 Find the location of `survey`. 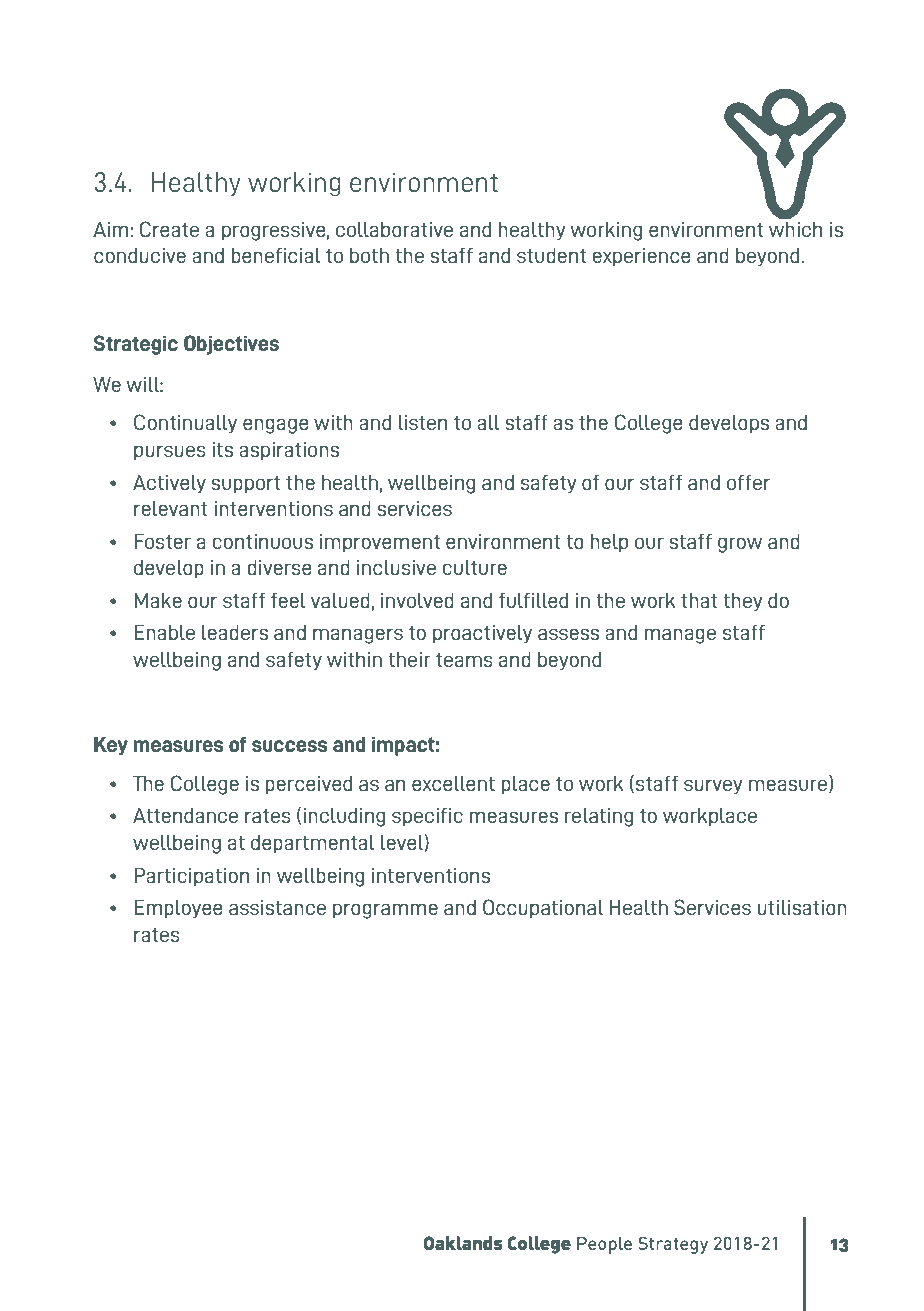

survey is located at coordinates (713, 787).
